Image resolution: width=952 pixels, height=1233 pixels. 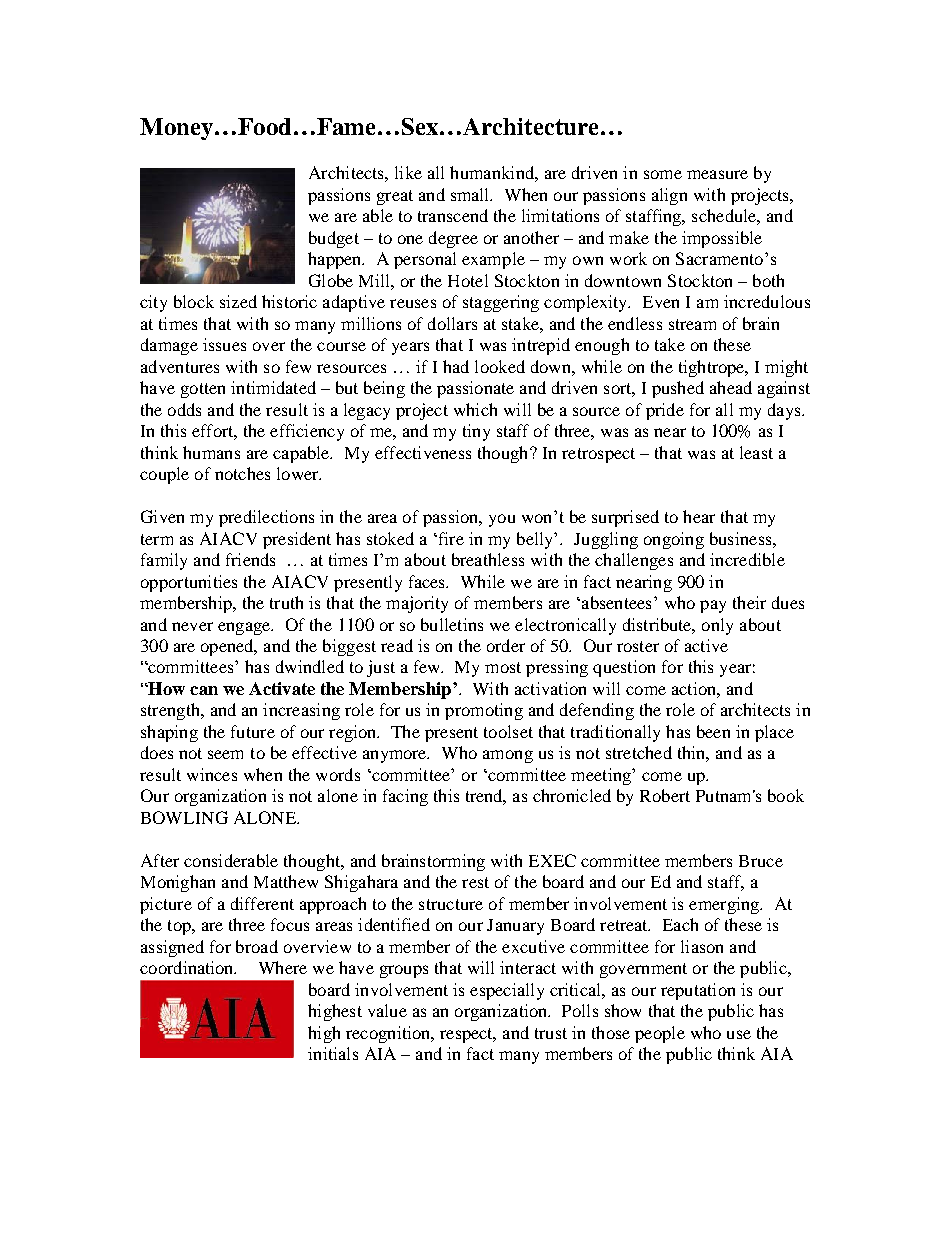 I want to click on been, so click(x=713, y=731).
